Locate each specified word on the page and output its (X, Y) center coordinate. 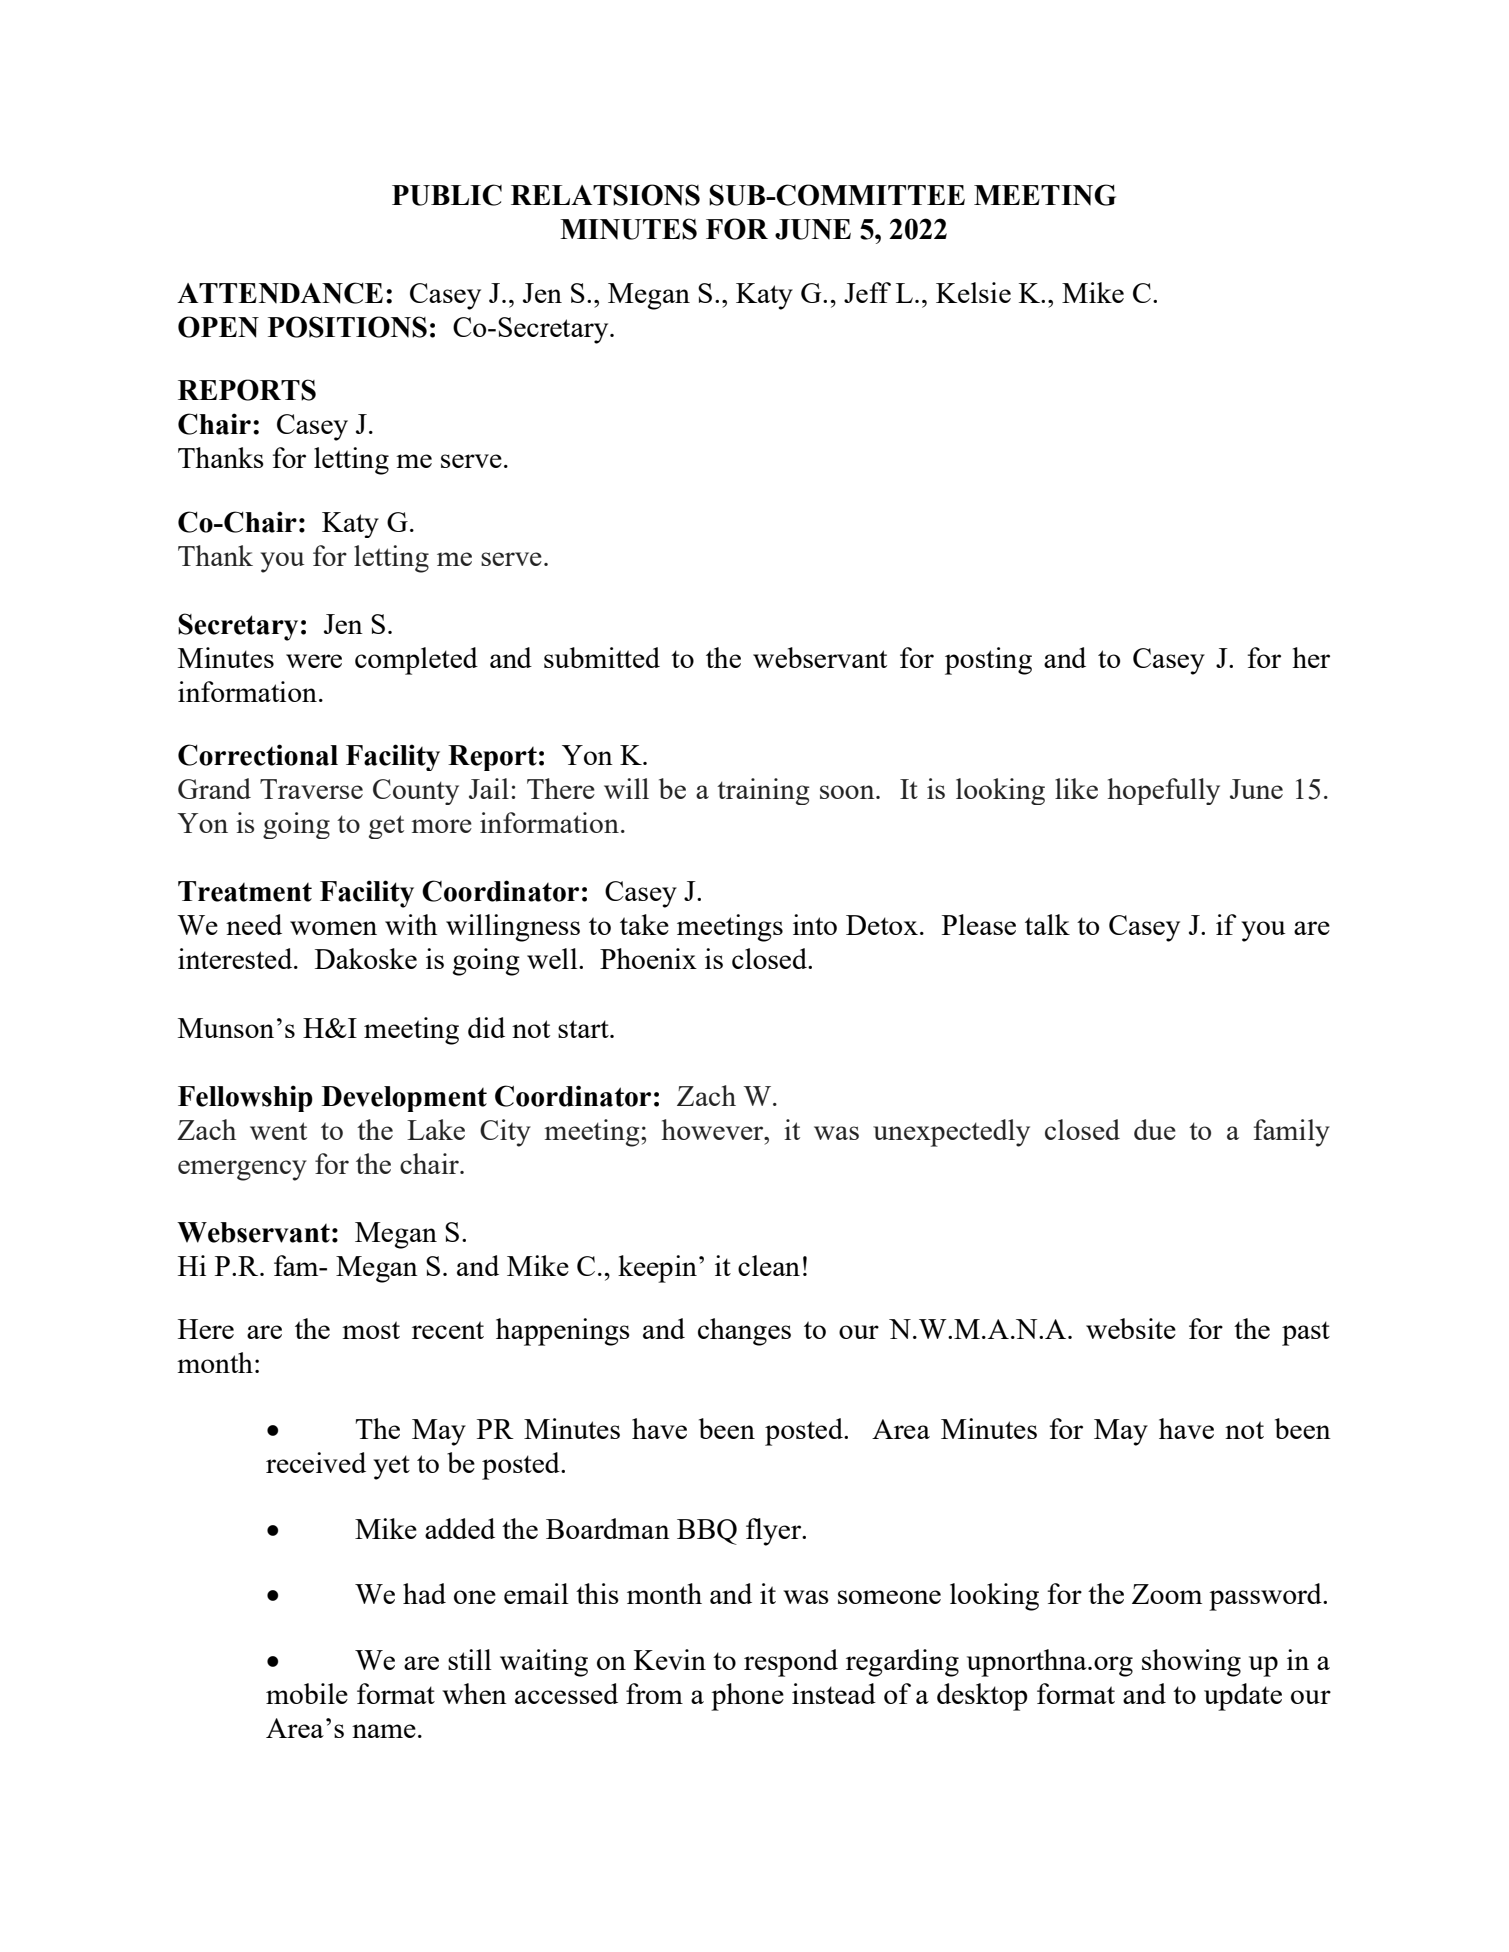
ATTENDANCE (280, 293)
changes (744, 1332)
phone (747, 1697)
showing (1191, 1663)
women (333, 928)
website (1131, 1328)
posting (988, 661)
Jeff (867, 292)
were (314, 661)
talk (1047, 924)
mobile (307, 1693)
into (815, 924)
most (371, 1330)
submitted (602, 657)
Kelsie (973, 292)
